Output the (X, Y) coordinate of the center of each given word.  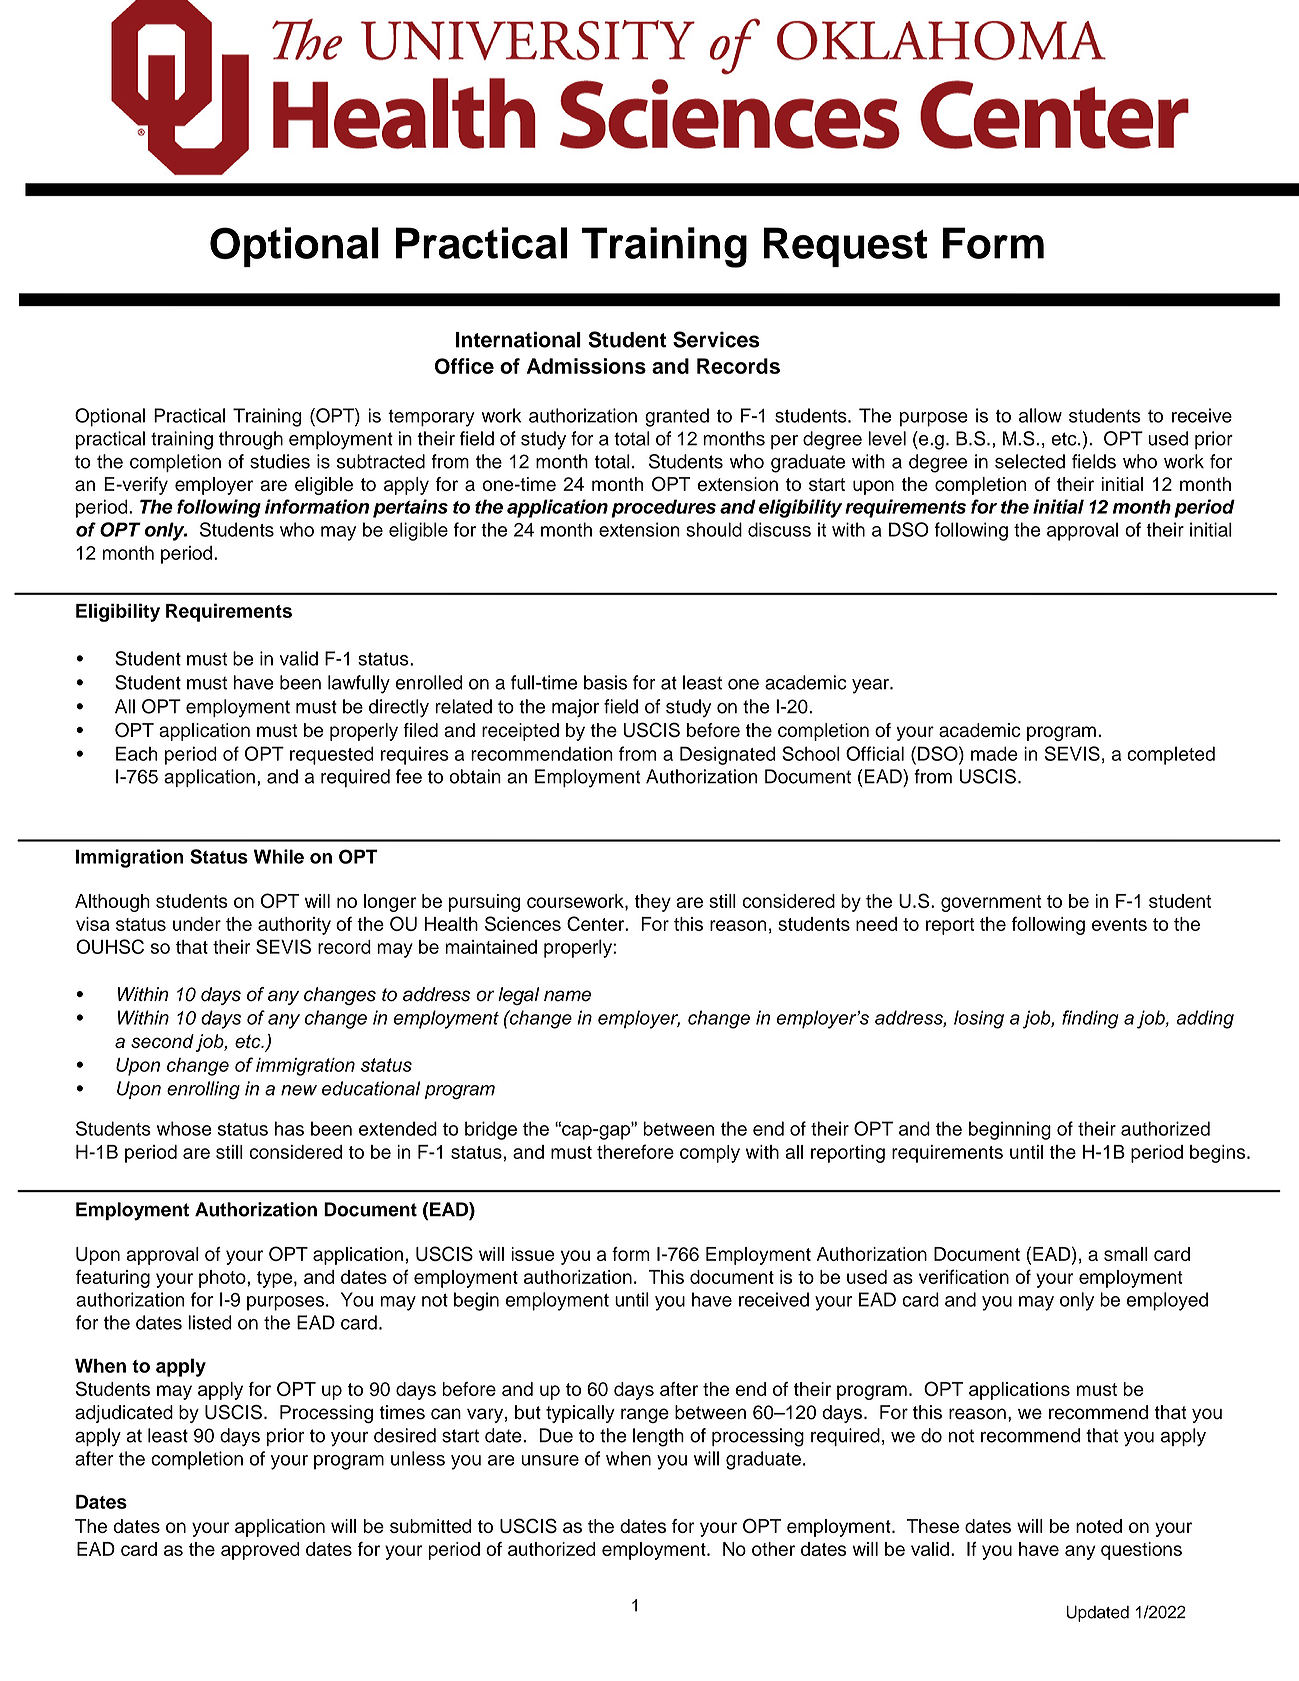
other (773, 1549)
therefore (635, 1151)
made (994, 753)
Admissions (586, 366)
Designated (728, 755)
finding (1090, 1019)
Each (137, 753)
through (251, 440)
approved (260, 1551)
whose (184, 1128)
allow (1040, 415)
